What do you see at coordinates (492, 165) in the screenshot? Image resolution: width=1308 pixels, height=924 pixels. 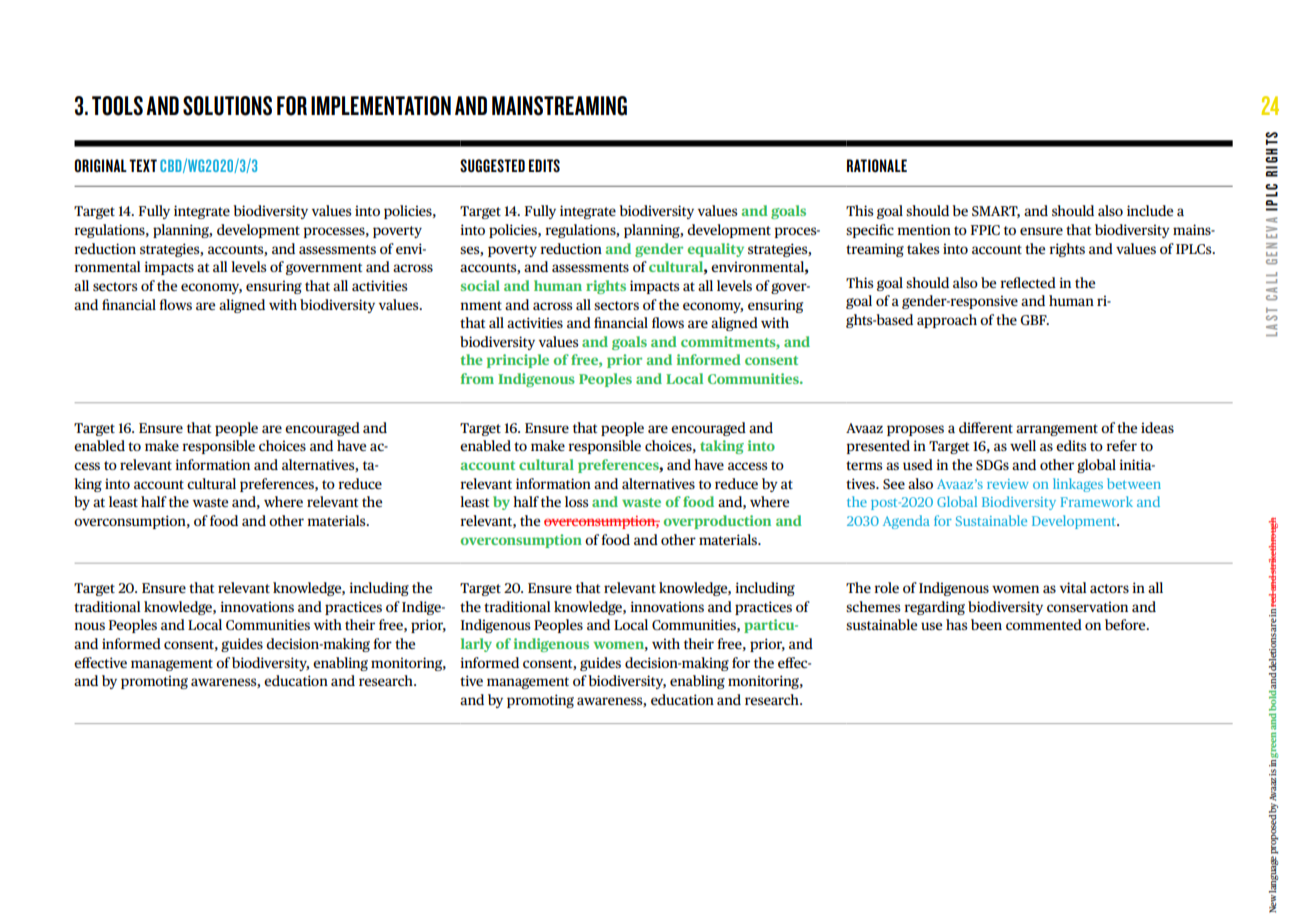 I see `SUGGESTED` at bounding box center [492, 165].
